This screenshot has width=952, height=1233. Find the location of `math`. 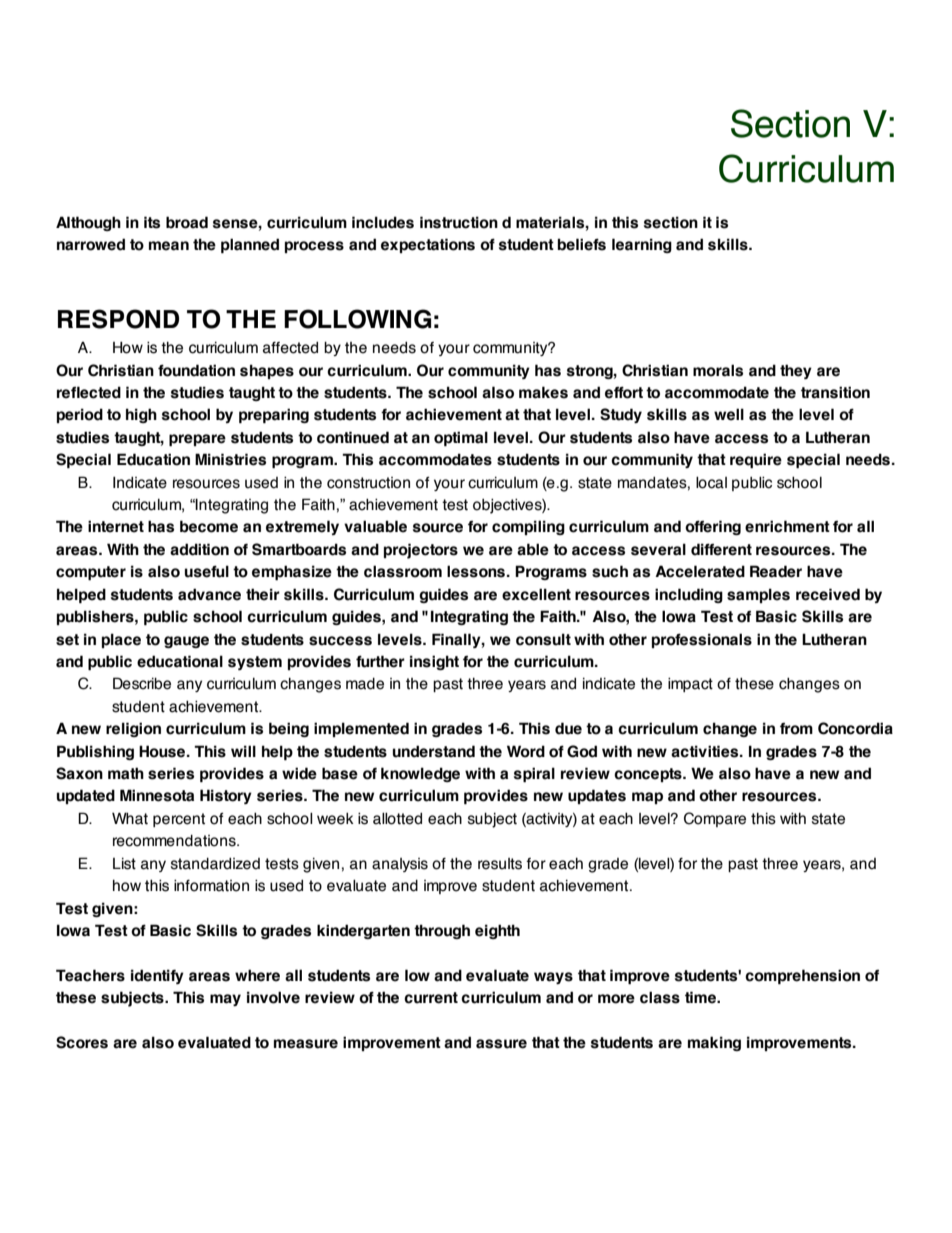

math is located at coordinates (126, 773).
